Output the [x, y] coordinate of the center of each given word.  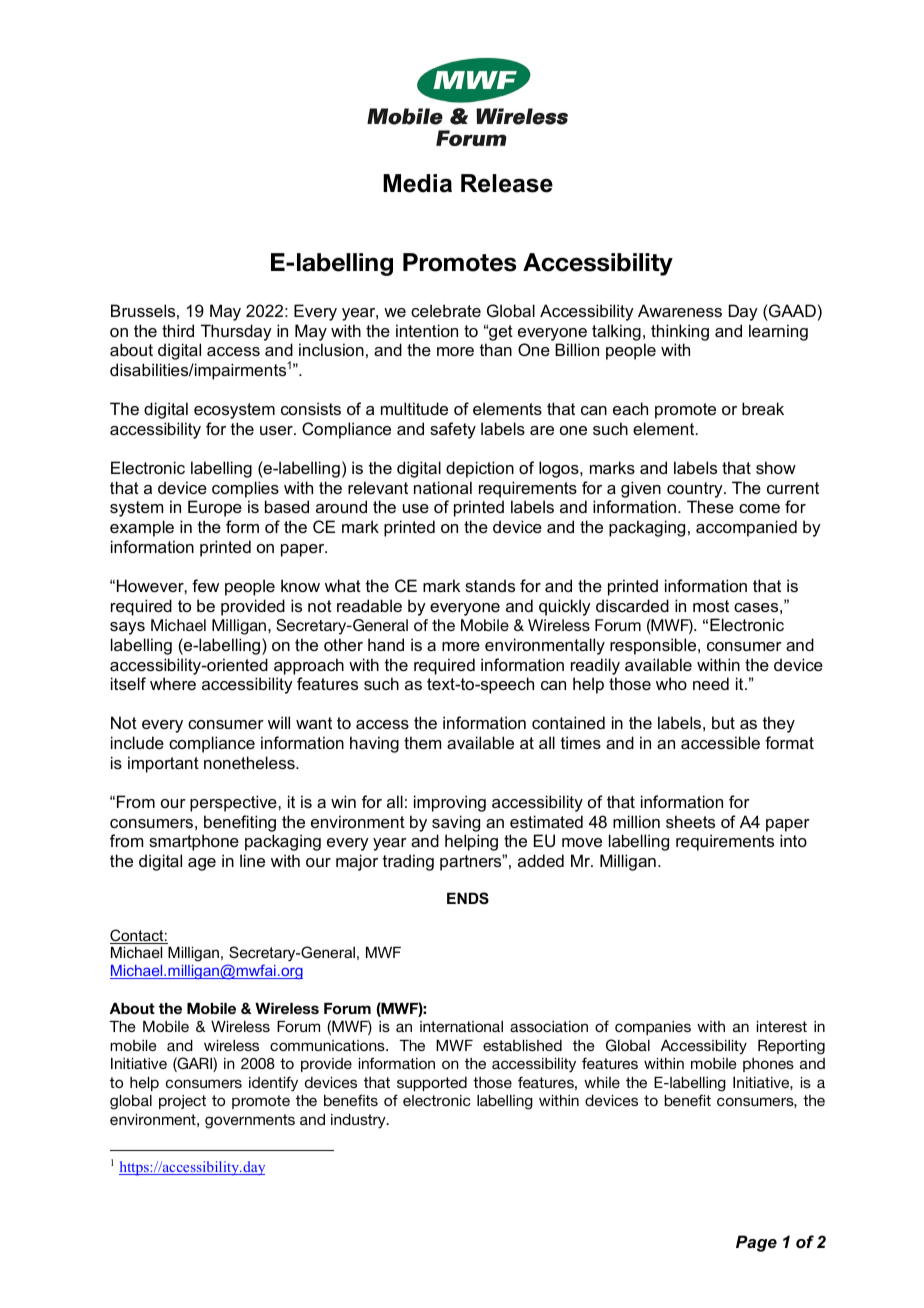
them [422, 742]
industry [359, 1121]
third [178, 330]
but [723, 722]
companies [653, 1028]
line [252, 860]
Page [756, 1243]
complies [245, 489]
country [696, 490]
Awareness [680, 310]
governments [250, 1121]
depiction [480, 469]
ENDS [468, 898]
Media [417, 183]
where [173, 683]
